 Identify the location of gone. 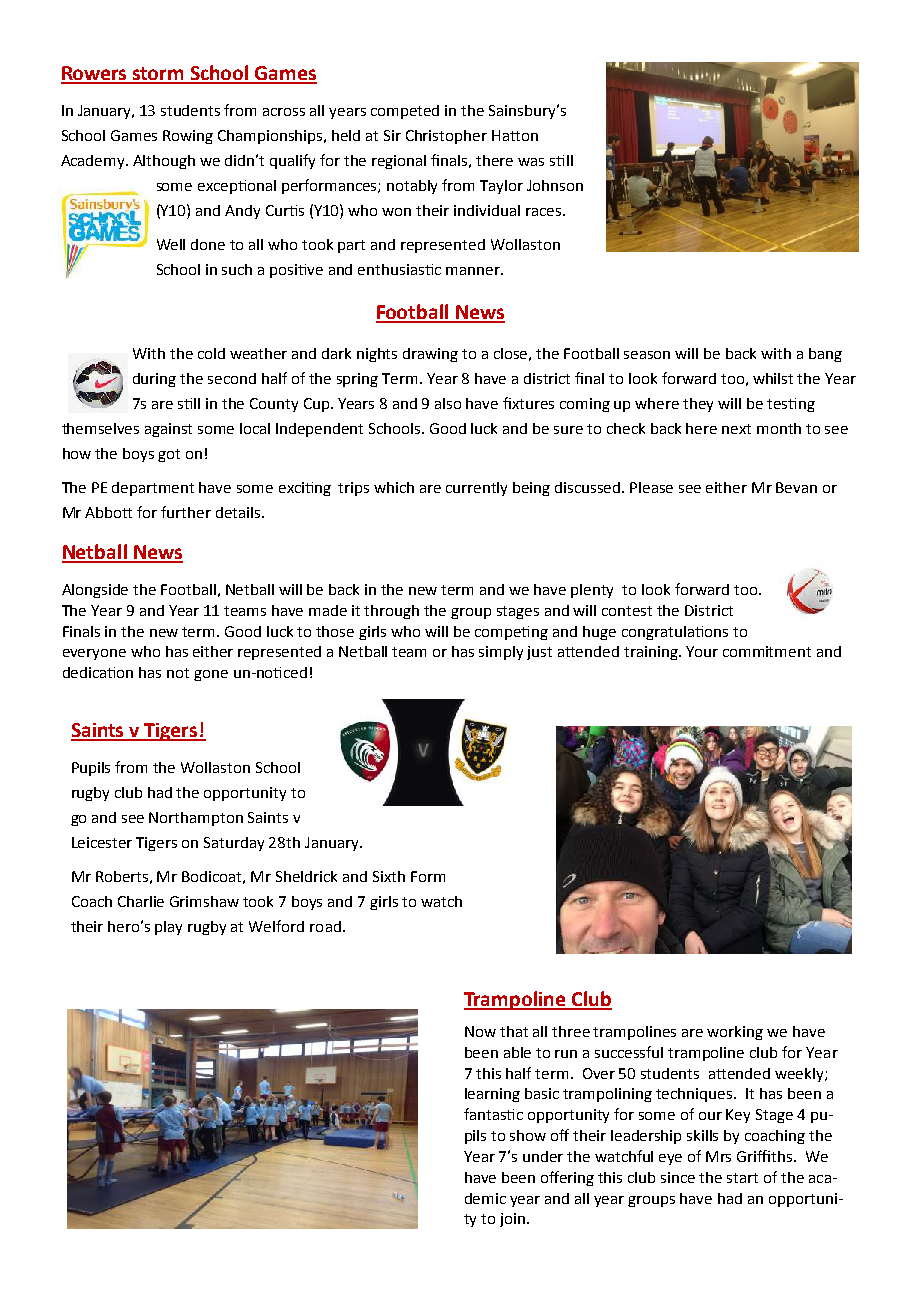
(211, 675).
